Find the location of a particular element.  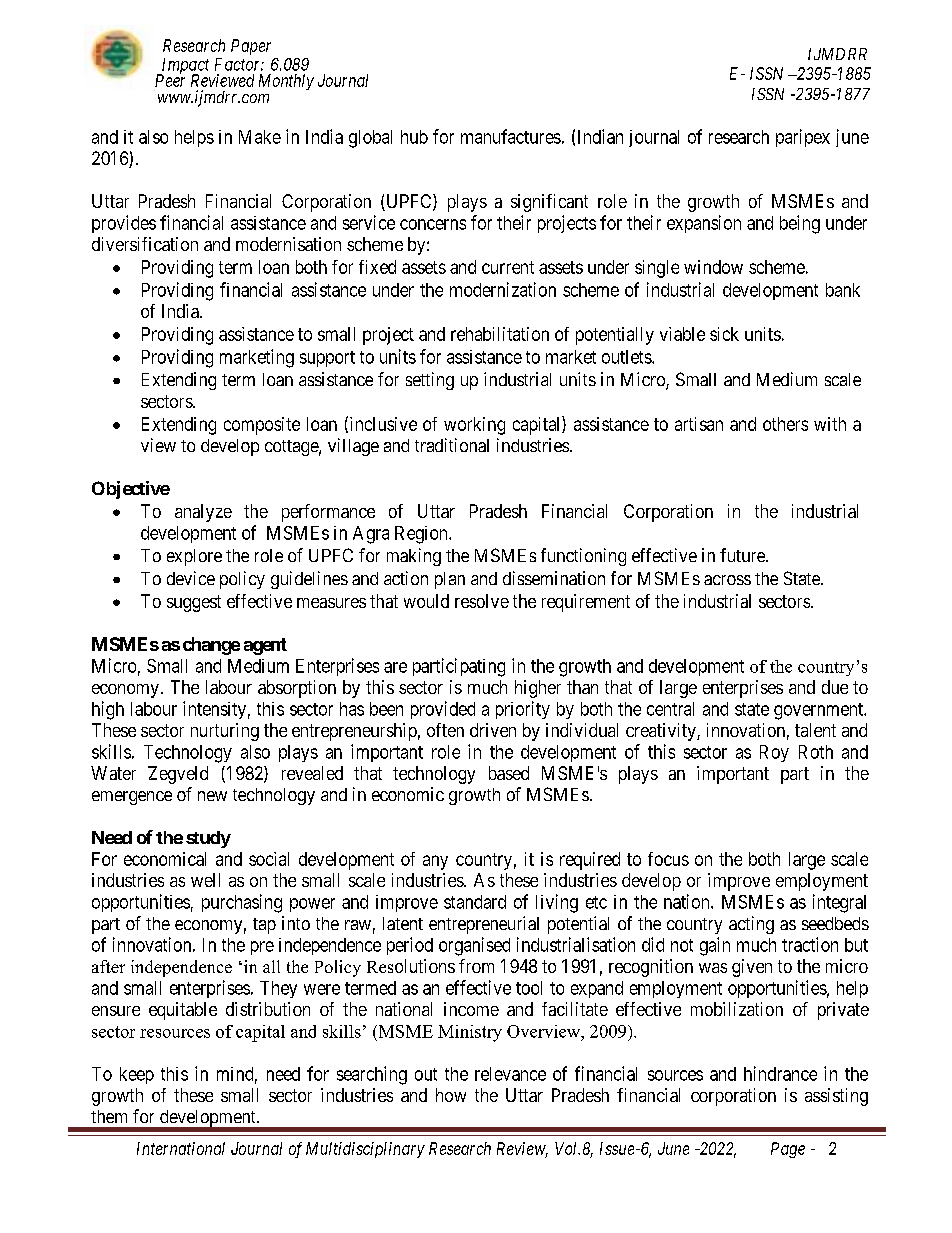

keep is located at coordinates (137, 1075).
